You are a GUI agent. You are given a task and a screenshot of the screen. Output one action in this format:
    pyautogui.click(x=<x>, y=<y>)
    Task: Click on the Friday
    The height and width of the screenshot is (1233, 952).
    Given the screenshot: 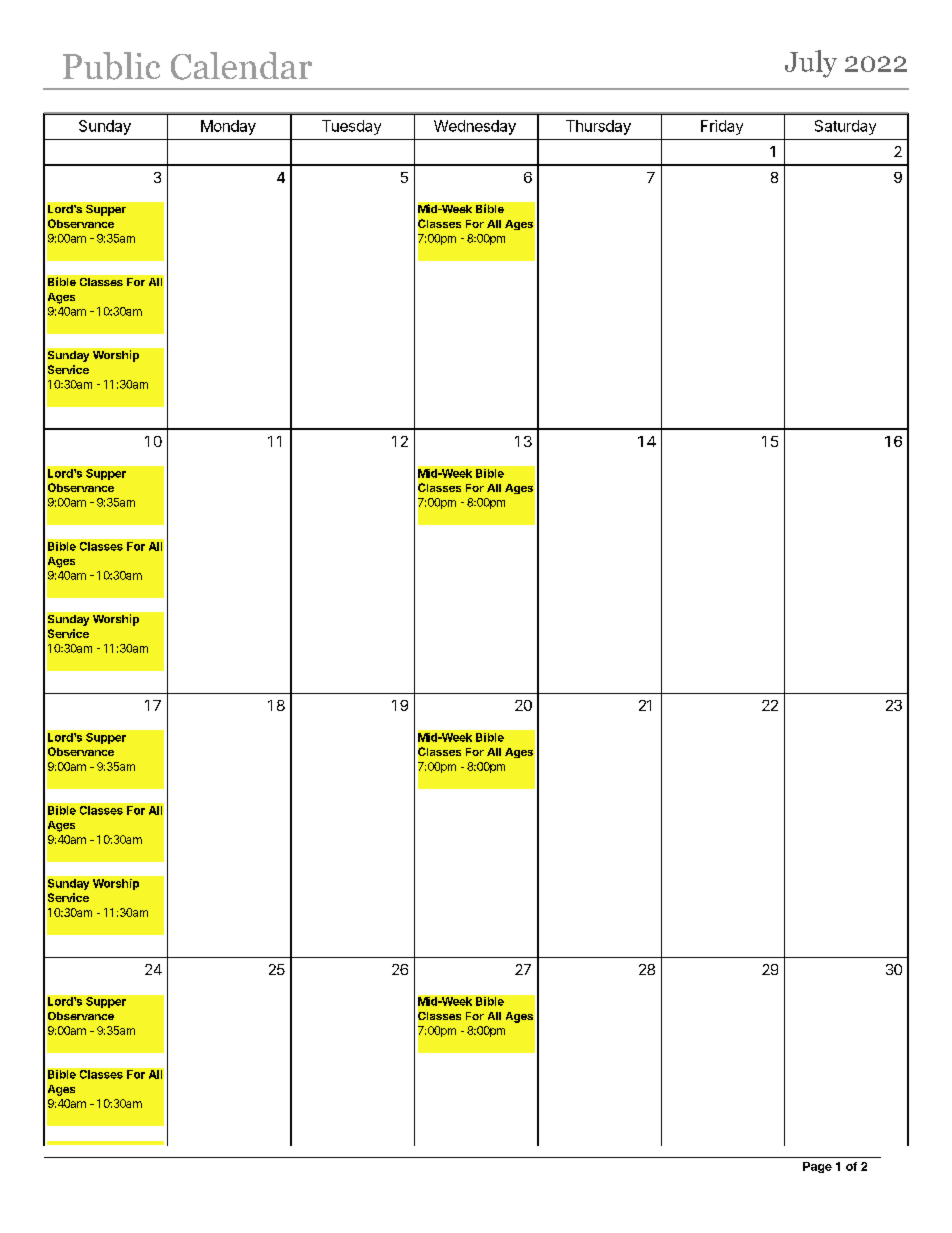 What is the action you would take?
    pyautogui.click(x=722, y=127)
